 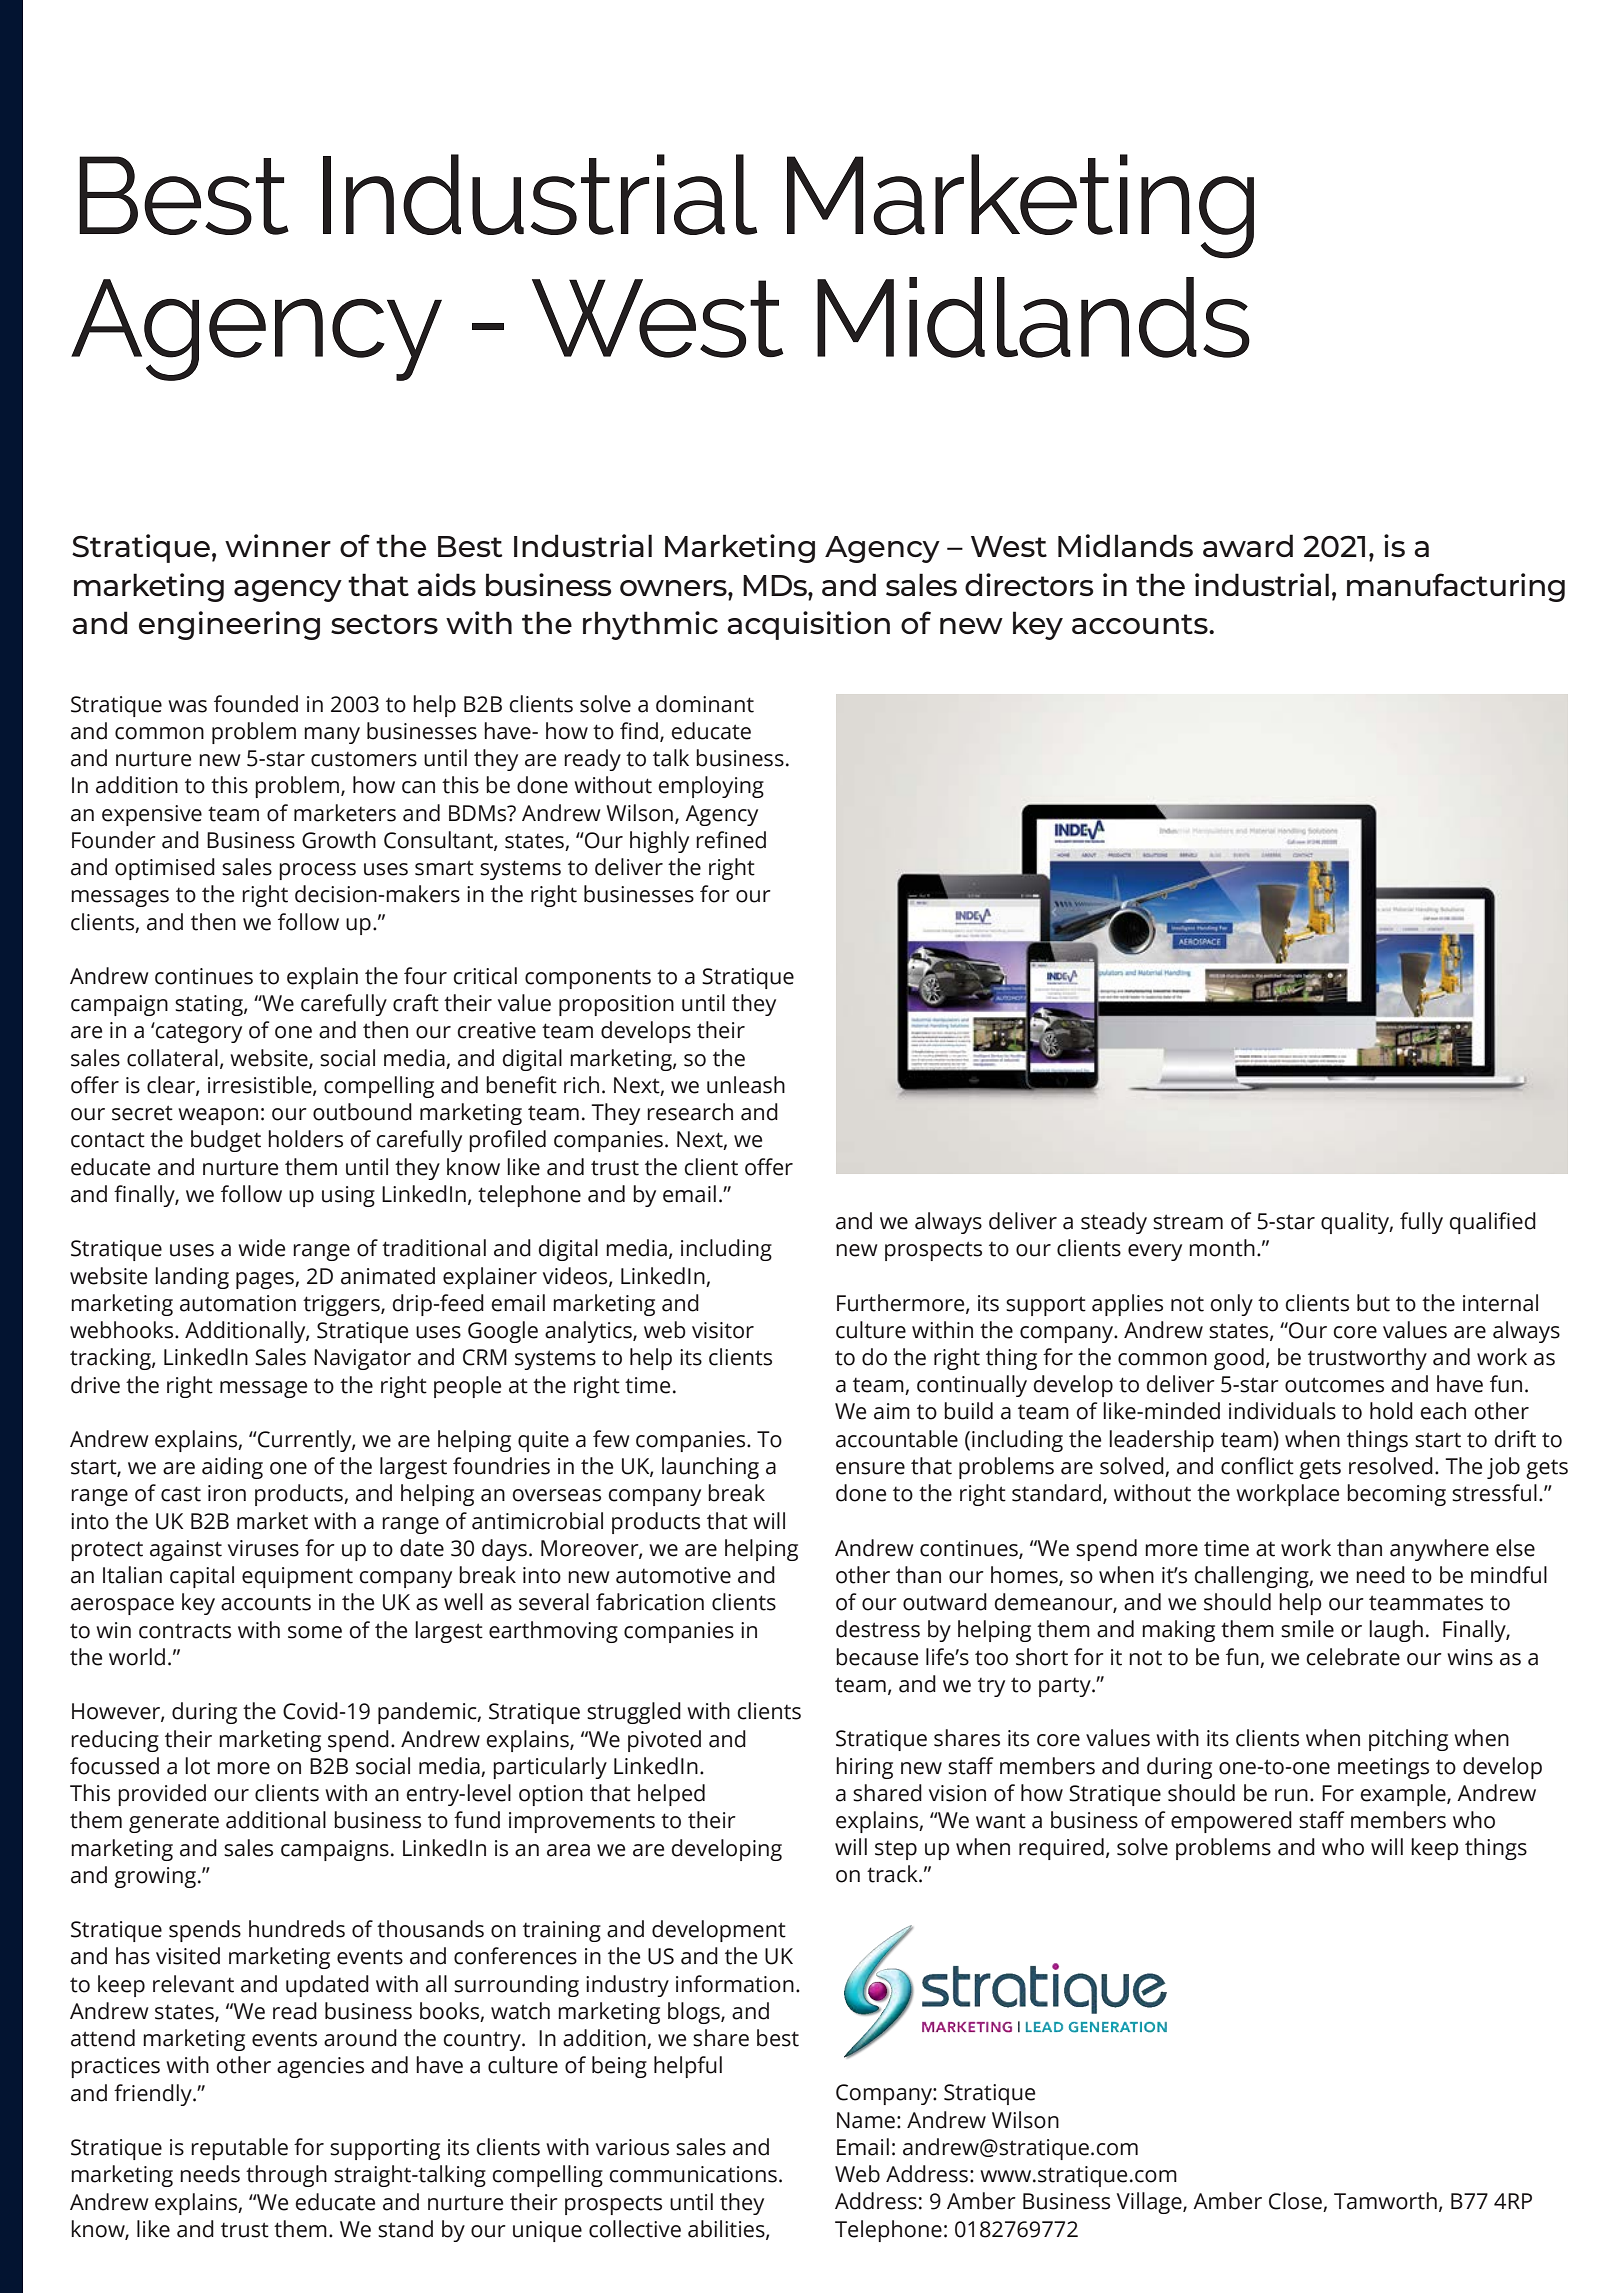 What do you see at coordinates (723, 1330) in the screenshot?
I see `visitor` at bounding box center [723, 1330].
